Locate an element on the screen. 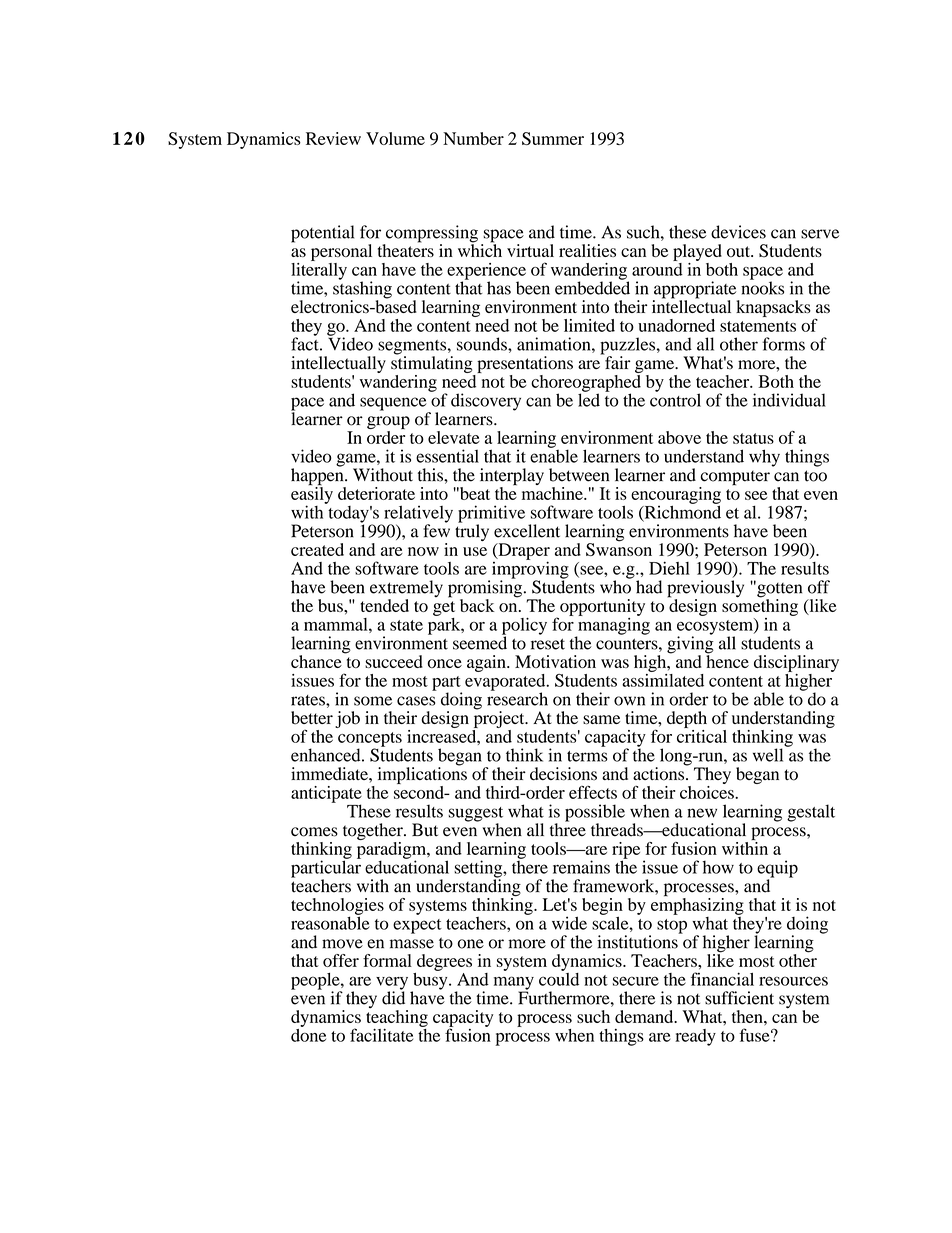  could is located at coordinates (559, 978).
